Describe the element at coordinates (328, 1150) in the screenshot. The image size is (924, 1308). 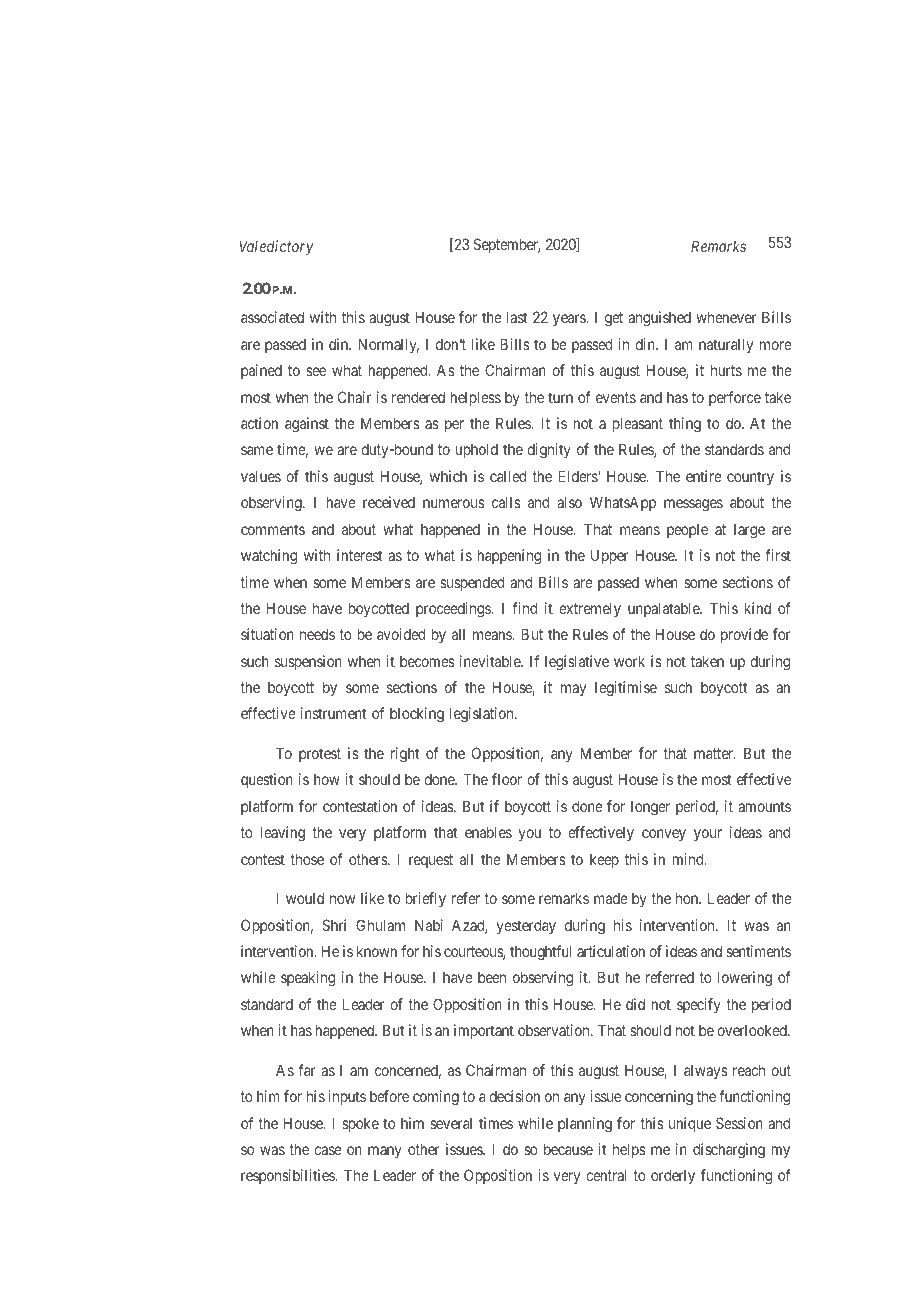
I see `case` at that location.
